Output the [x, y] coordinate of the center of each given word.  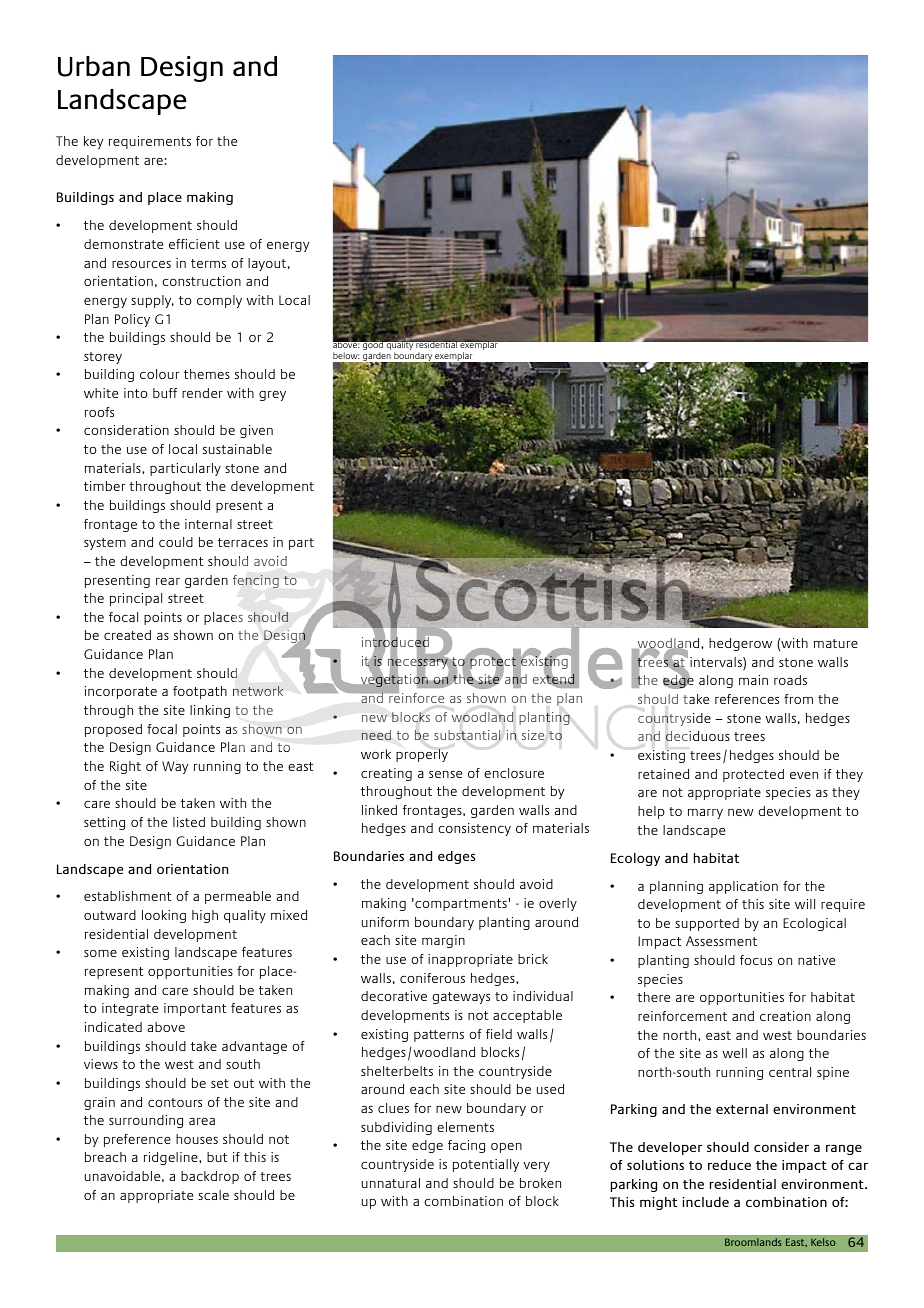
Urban [94, 66]
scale [213, 1195]
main [753, 680]
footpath [200, 692]
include [705, 1202]
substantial [467, 735]
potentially [486, 1165]
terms [208, 263]
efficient [194, 244]
